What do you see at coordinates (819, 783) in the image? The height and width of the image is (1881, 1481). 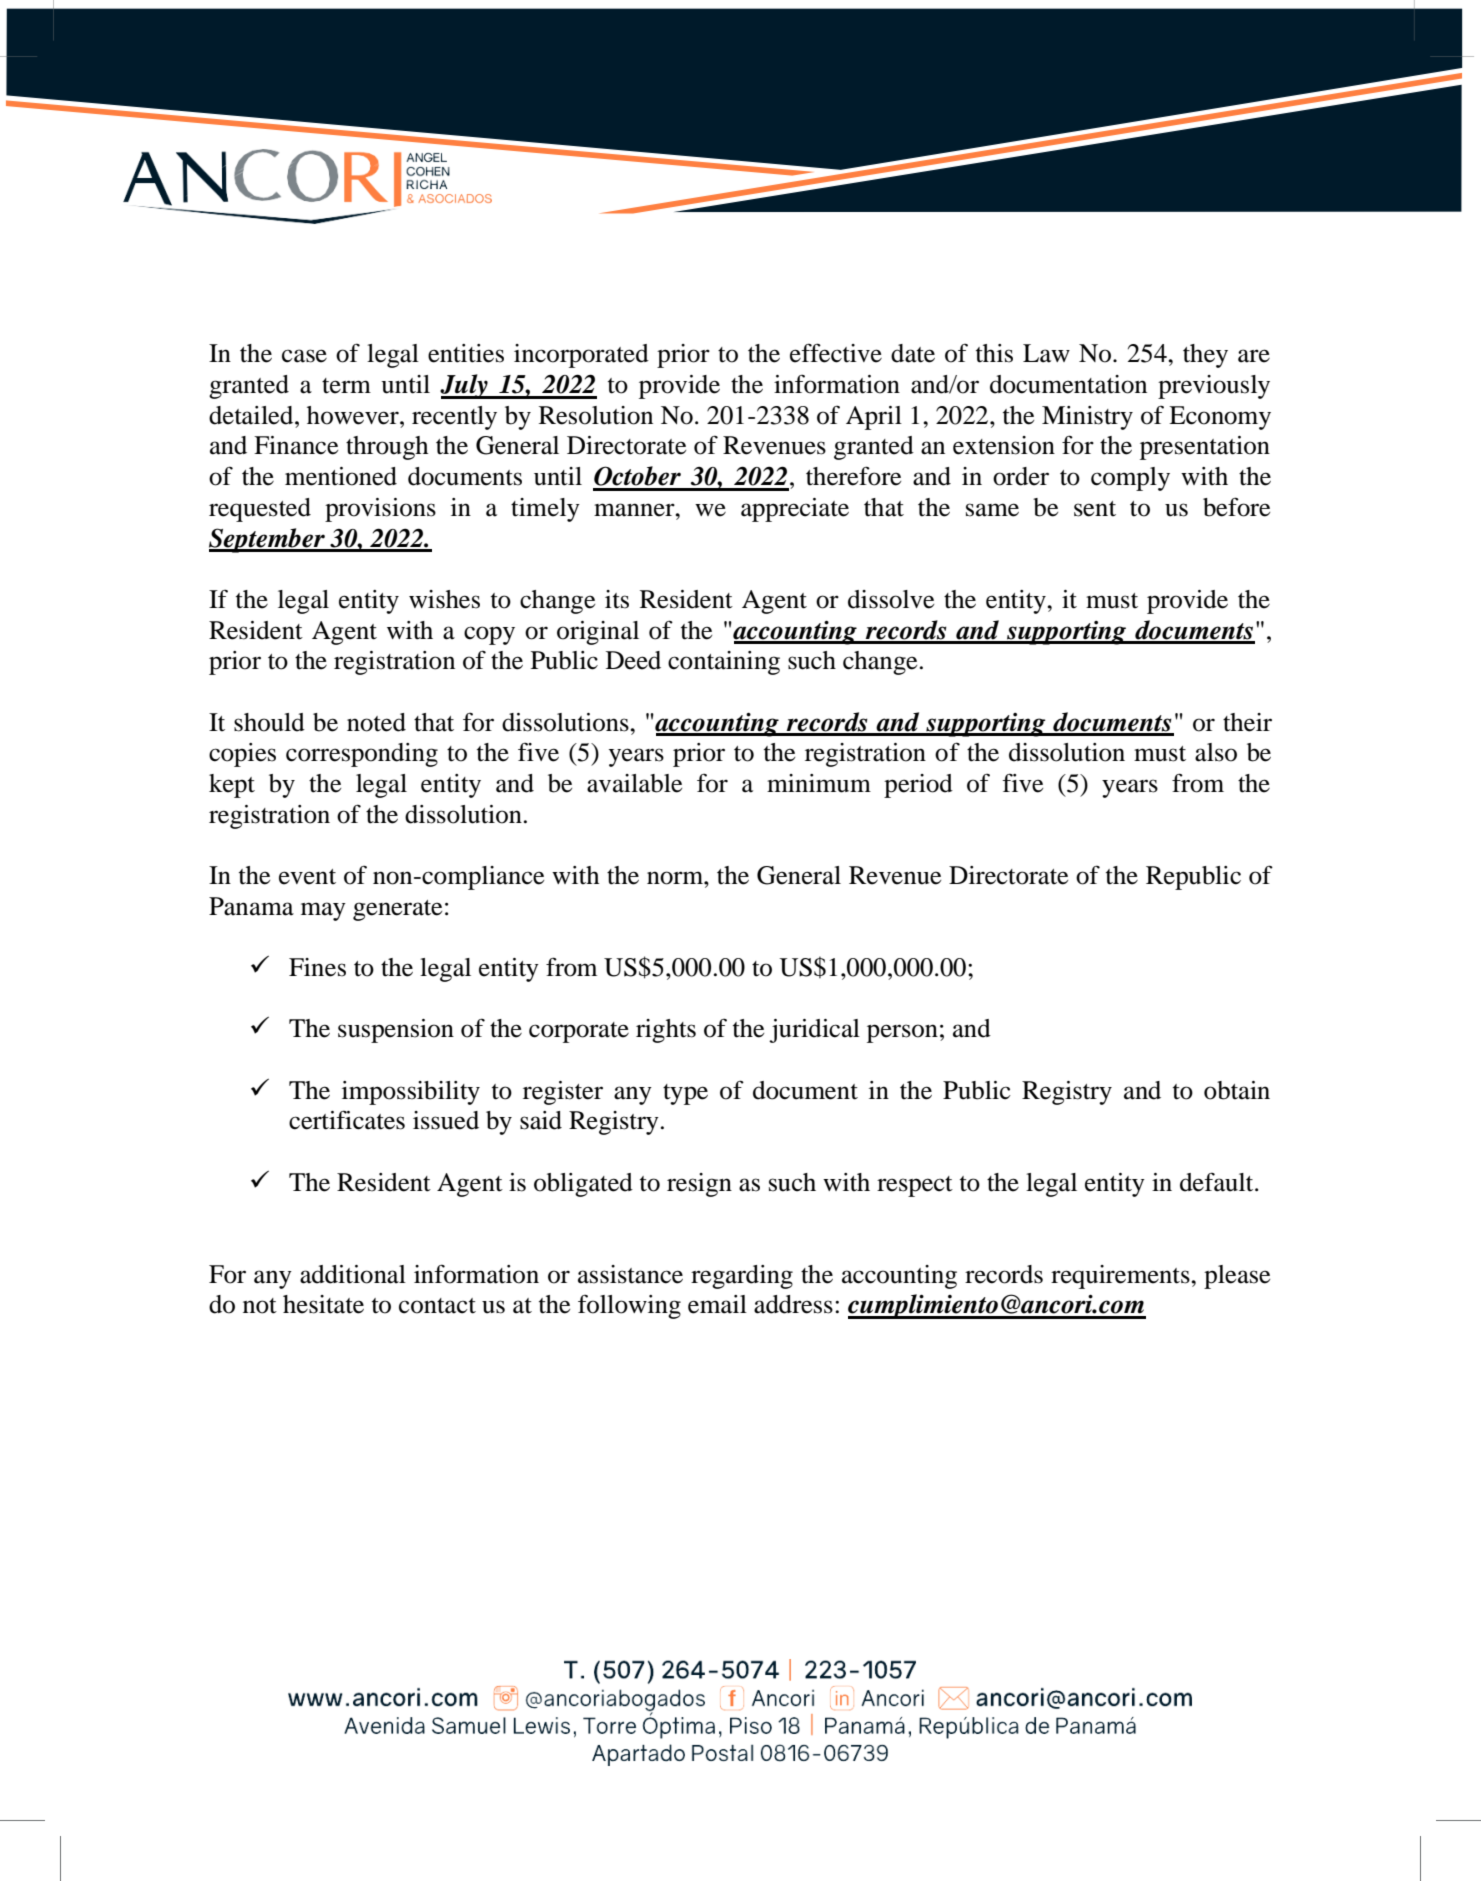 I see `minimum` at bounding box center [819, 783].
